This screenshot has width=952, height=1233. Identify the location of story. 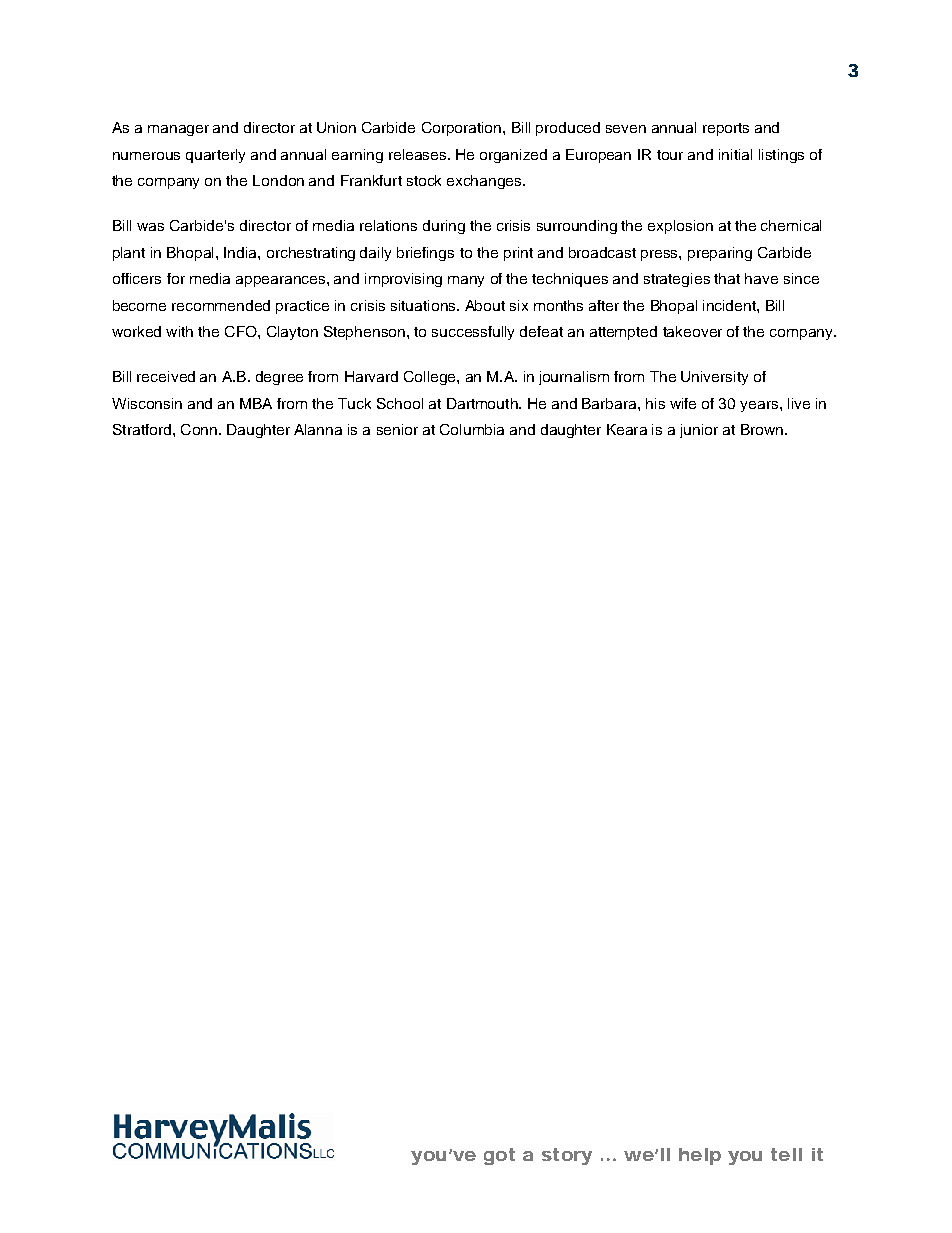
(567, 1156).
